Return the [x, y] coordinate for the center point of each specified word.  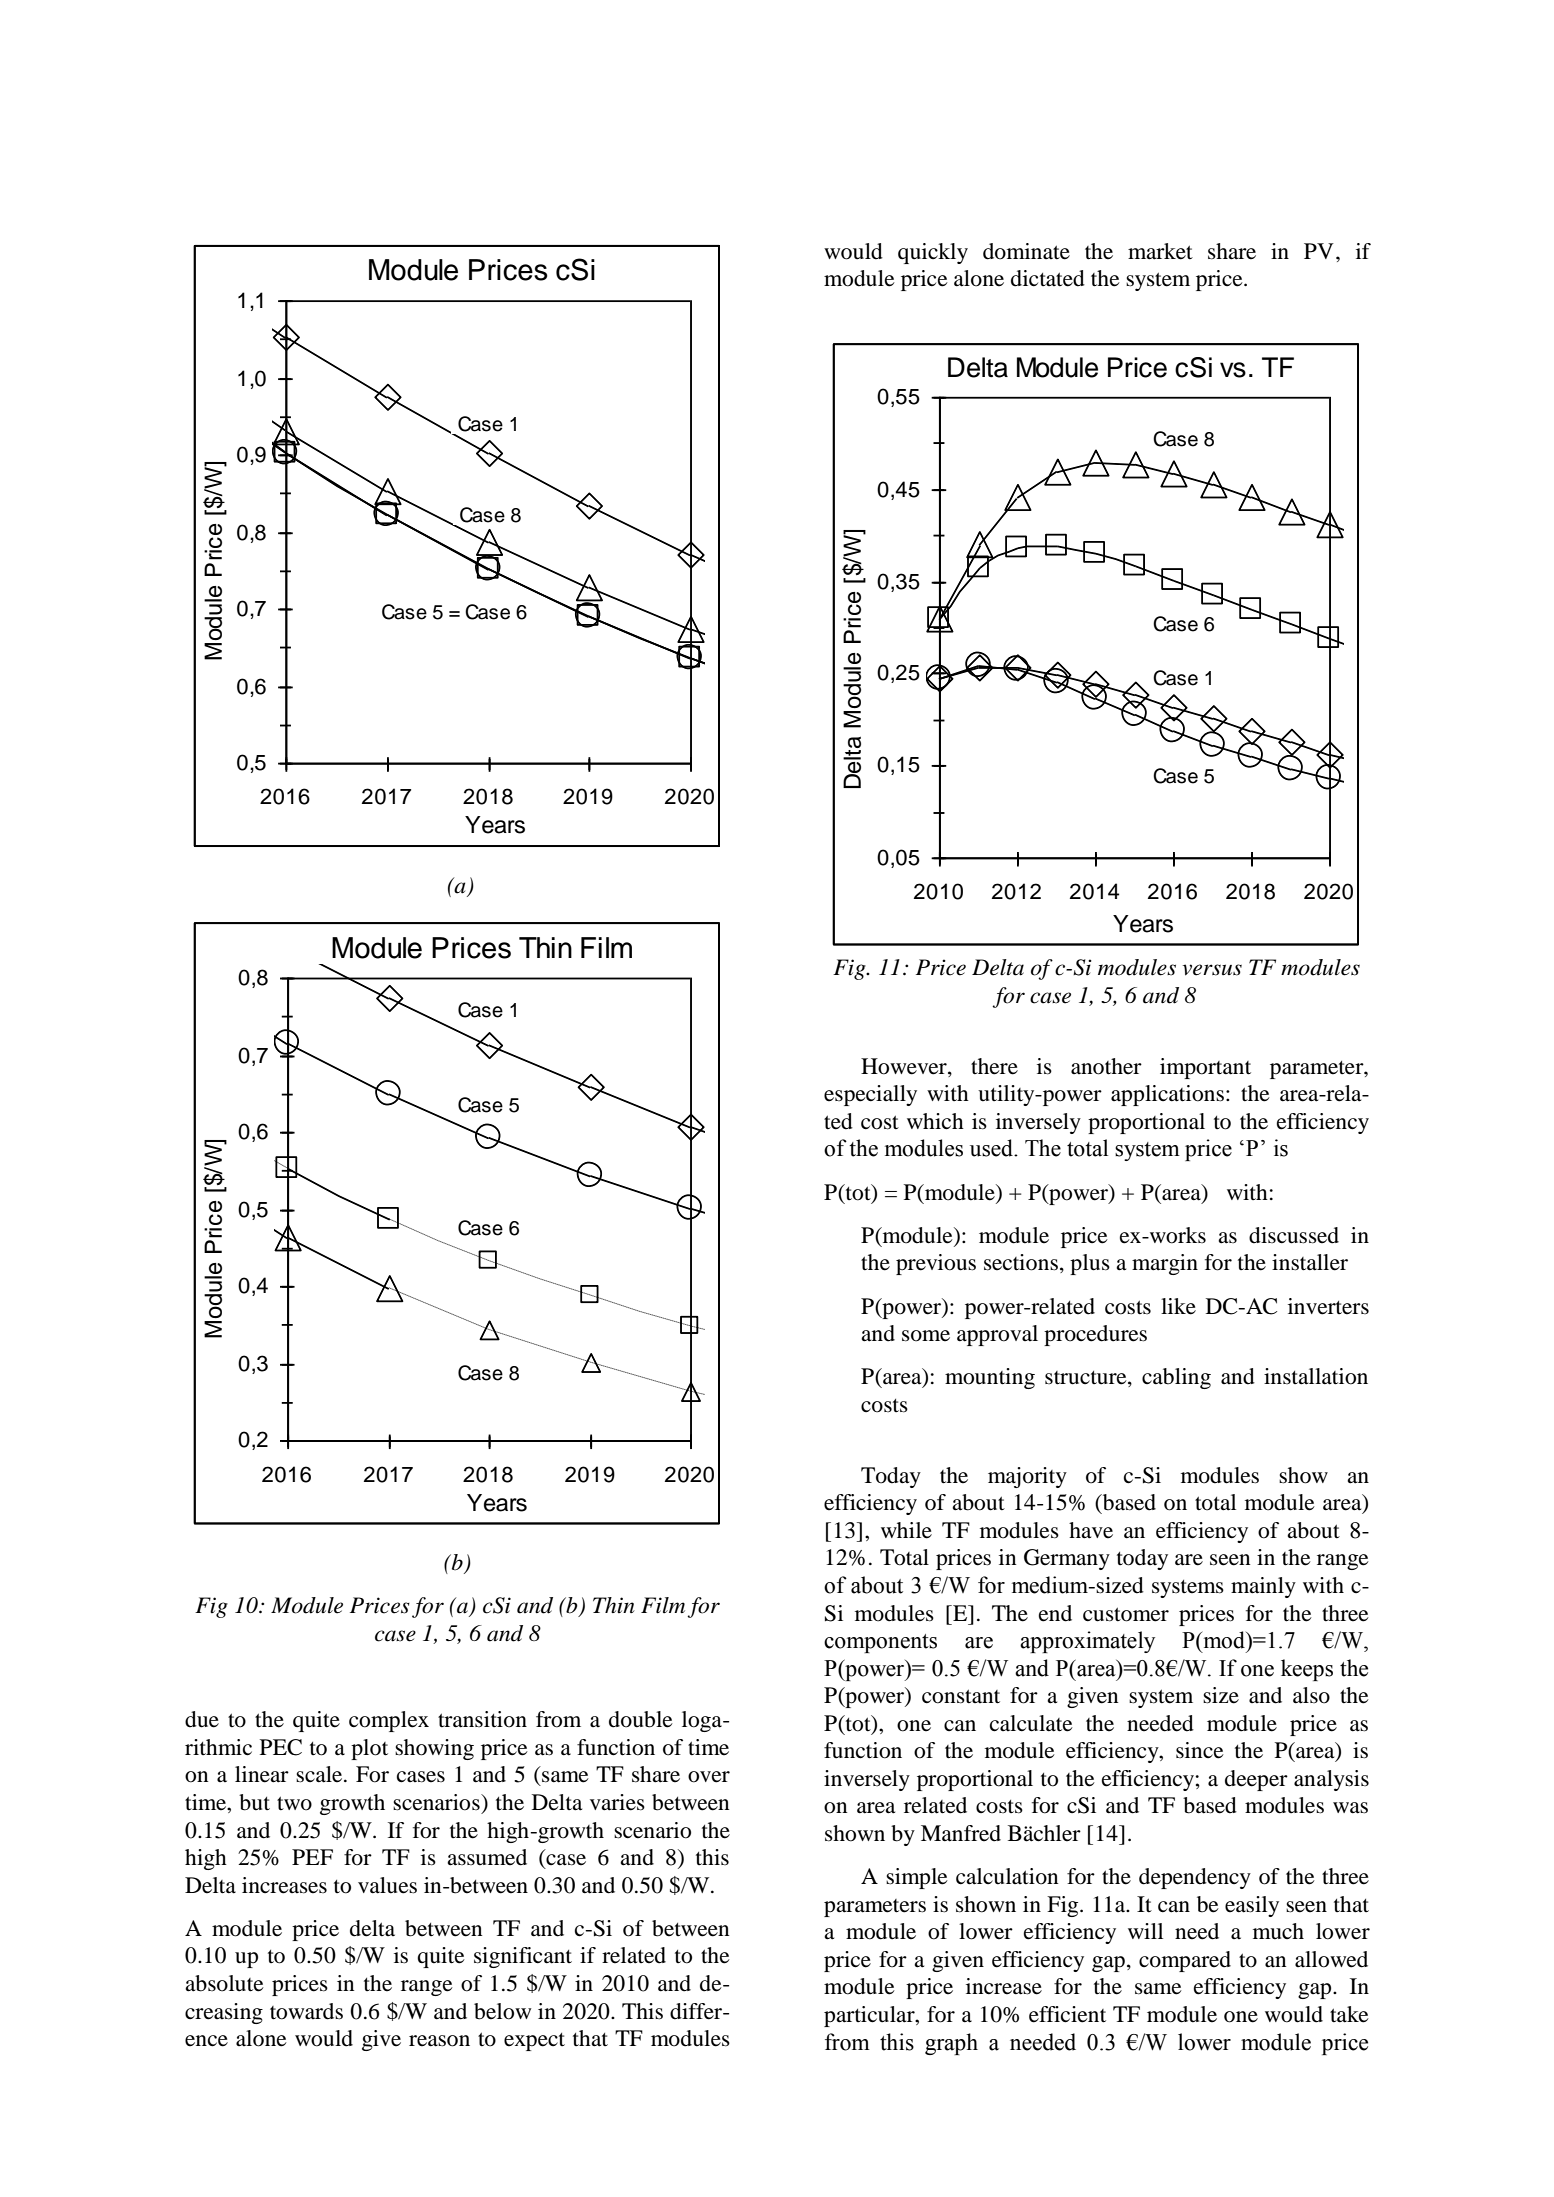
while [906, 1530]
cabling [1176, 1378]
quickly [933, 253]
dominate [1026, 251]
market [1160, 251]
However [905, 1067]
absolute [224, 1983]
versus [1212, 970]
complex [389, 1721]
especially [870, 1095]
